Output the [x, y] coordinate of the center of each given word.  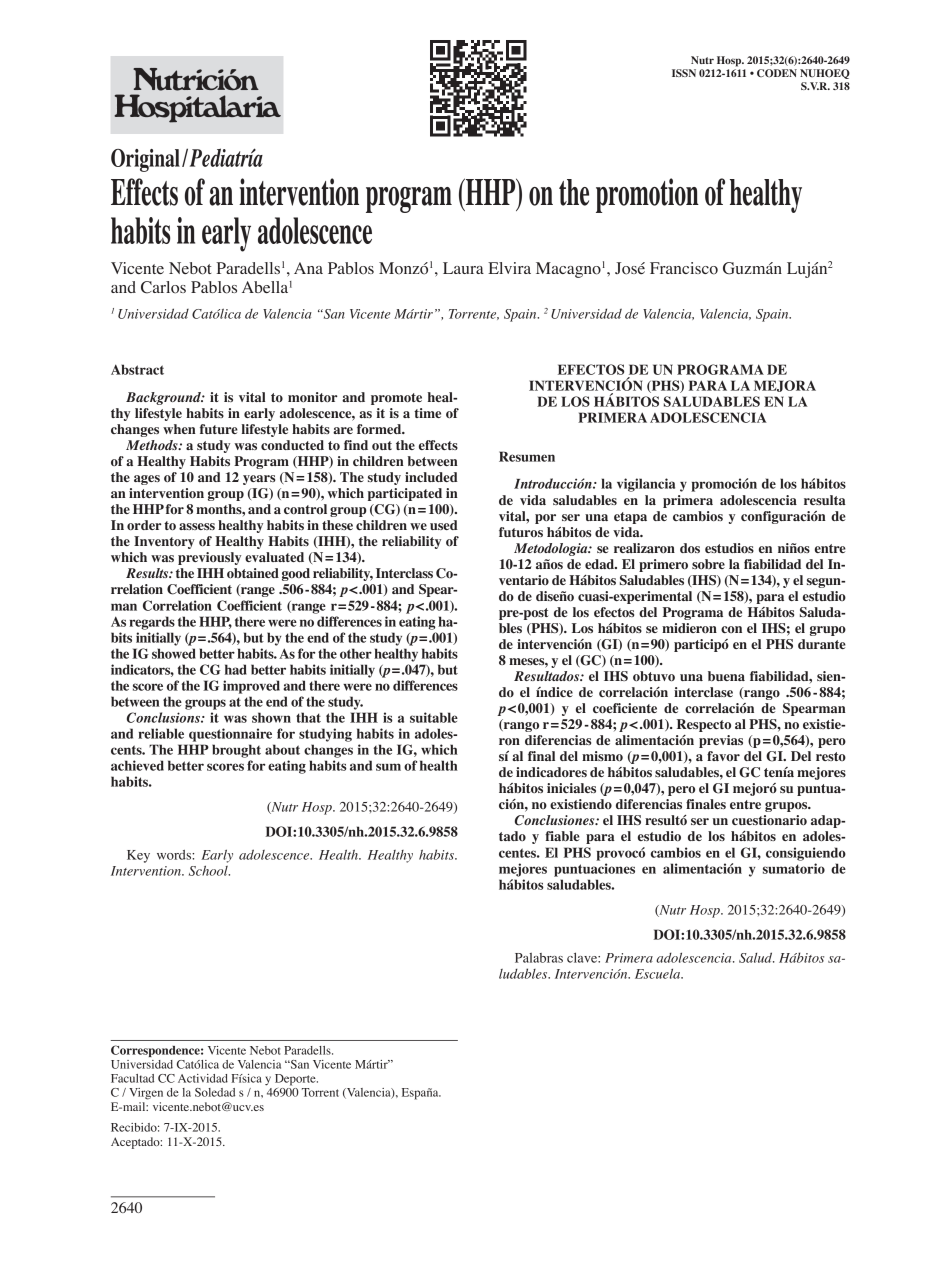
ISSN [684, 73]
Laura [463, 268]
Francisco [684, 268]
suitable [434, 717]
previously [209, 558]
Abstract [137, 369]
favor [723, 756]
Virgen [146, 1094]
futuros [521, 532]
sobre [708, 564]
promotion [647, 195]
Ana [308, 268]
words [175, 855]
